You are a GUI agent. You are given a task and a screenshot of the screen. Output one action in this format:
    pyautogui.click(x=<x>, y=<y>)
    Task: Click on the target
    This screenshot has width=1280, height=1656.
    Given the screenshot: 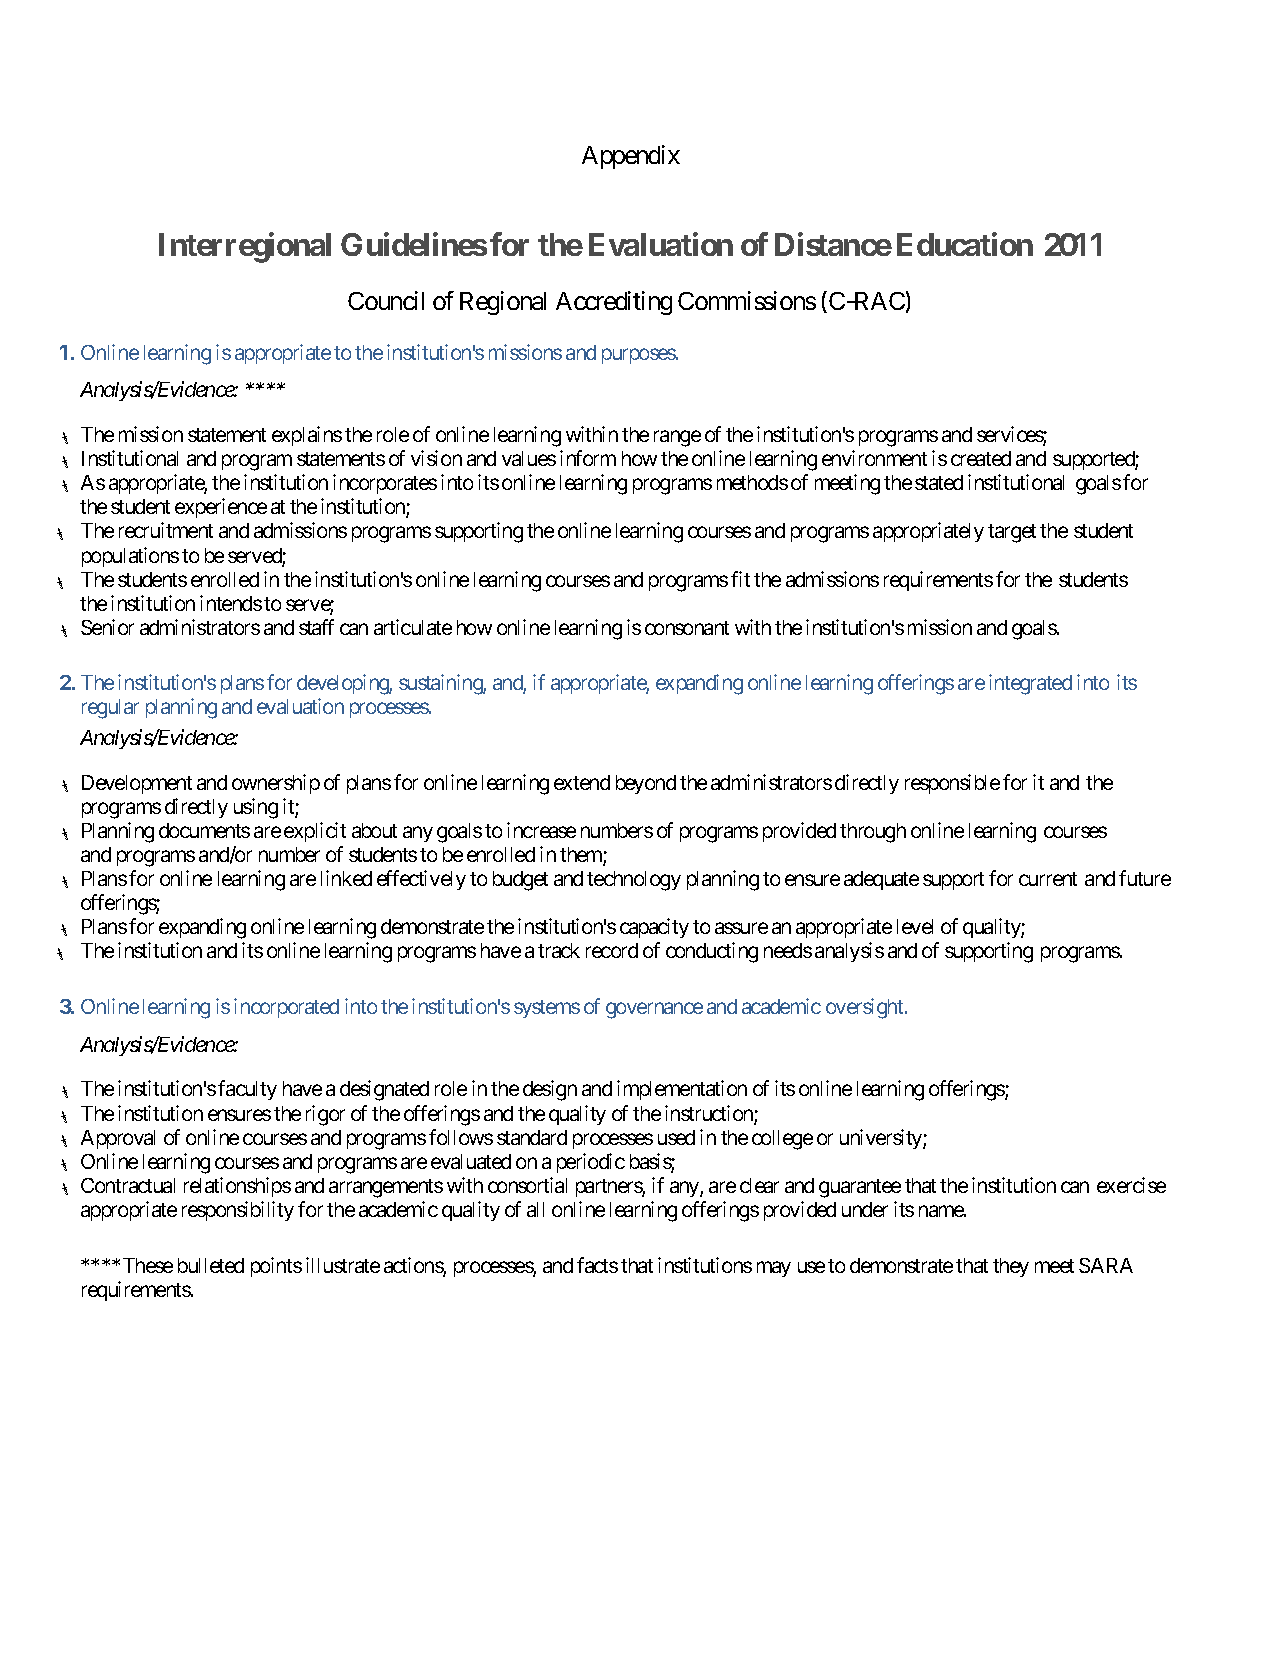 What is the action you would take?
    pyautogui.click(x=1012, y=533)
